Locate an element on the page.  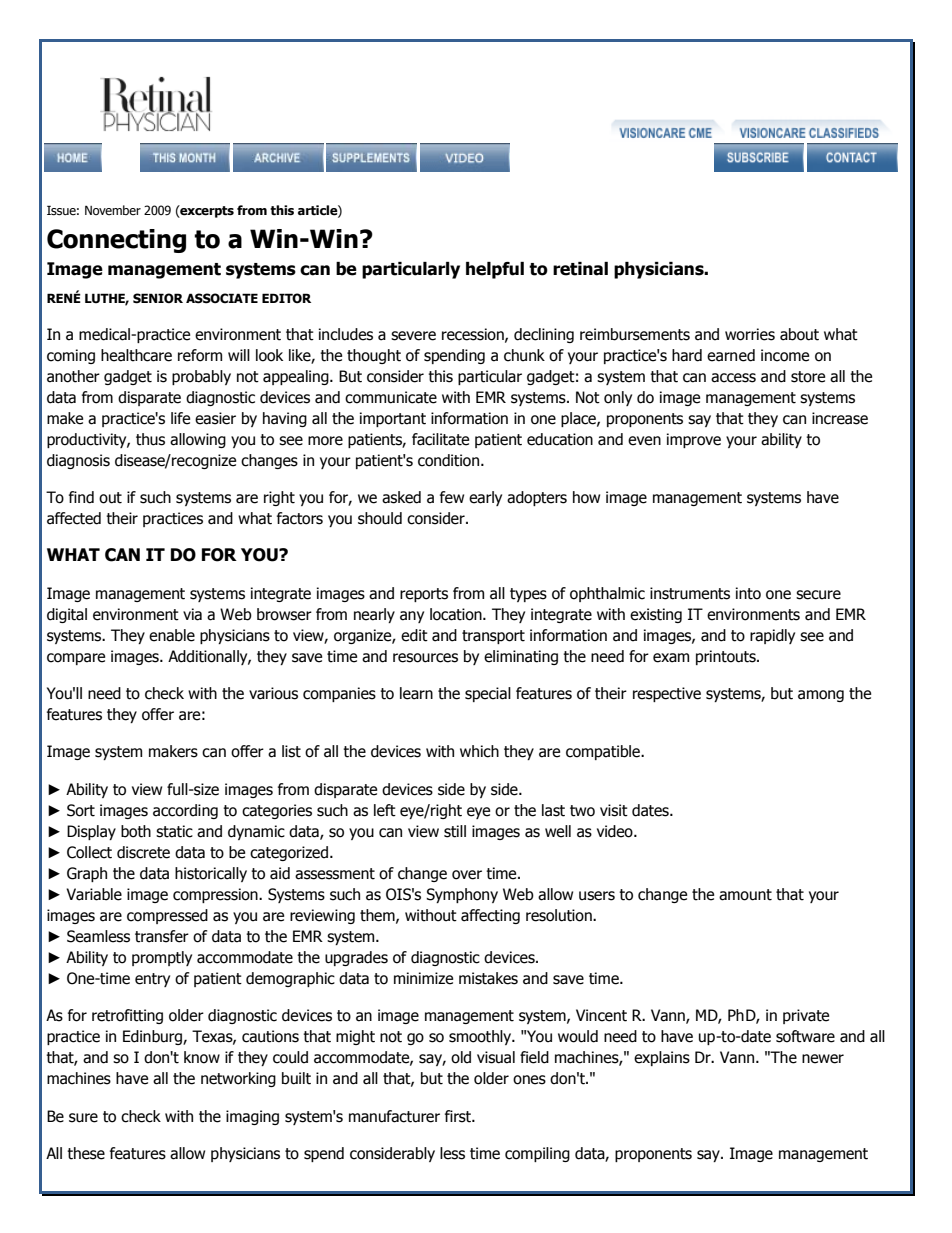
minimize is located at coordinates (423, 978).
